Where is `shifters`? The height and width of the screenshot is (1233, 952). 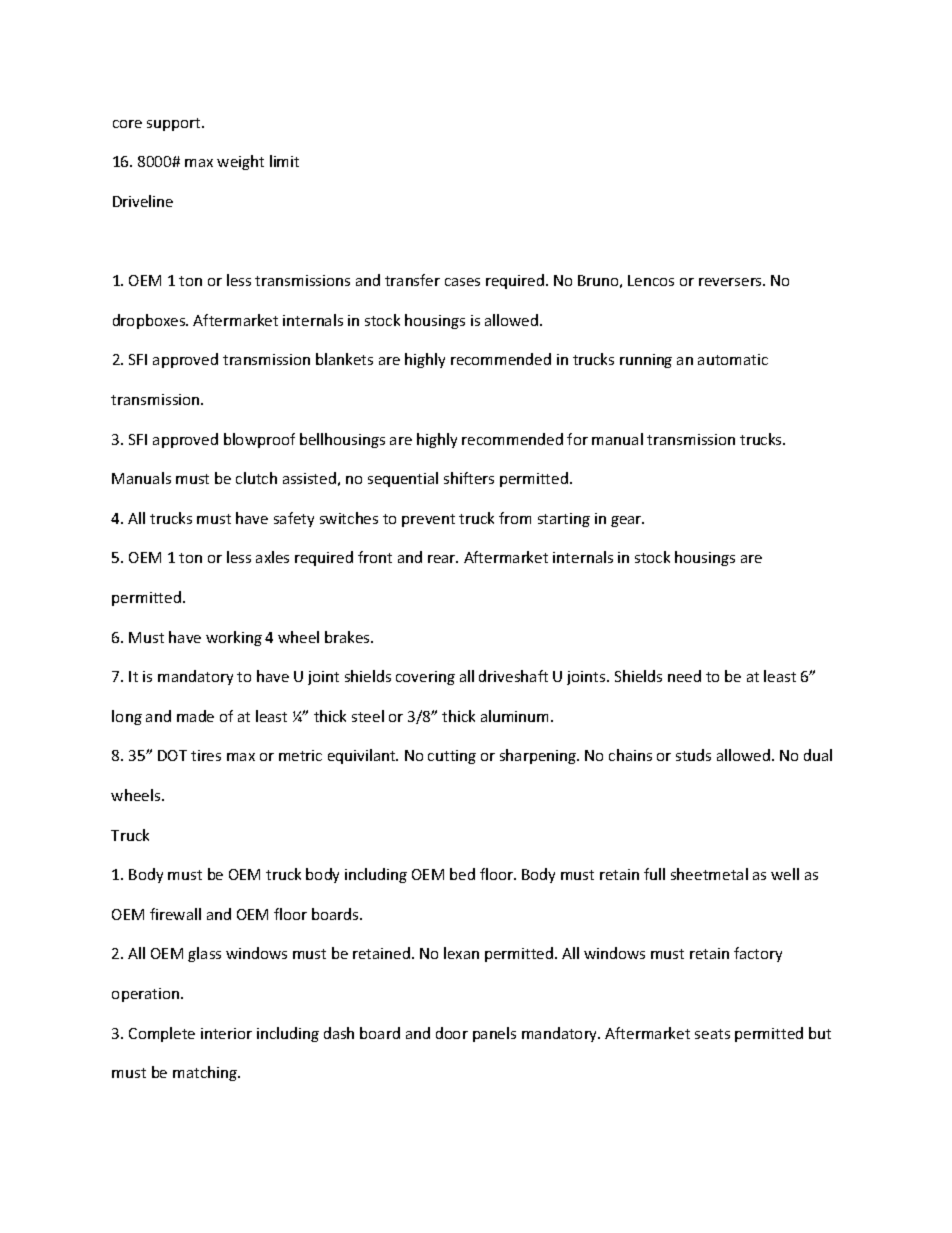
shifters is located at coordinates (469, 478).
